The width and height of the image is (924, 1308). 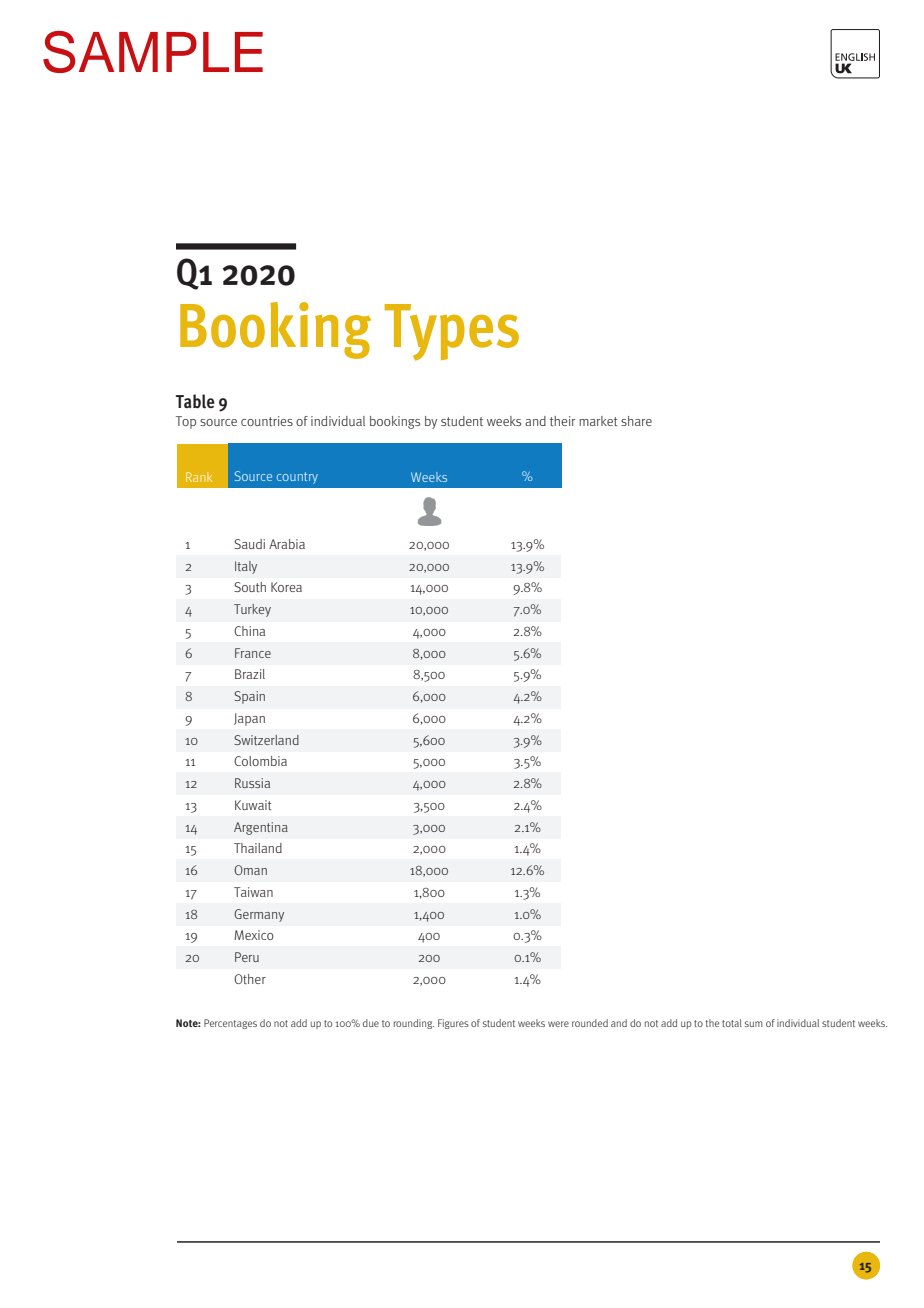 What do you see at coordinates (253, 653) in the image?
I see `France` at bounding box center [253, 653].
